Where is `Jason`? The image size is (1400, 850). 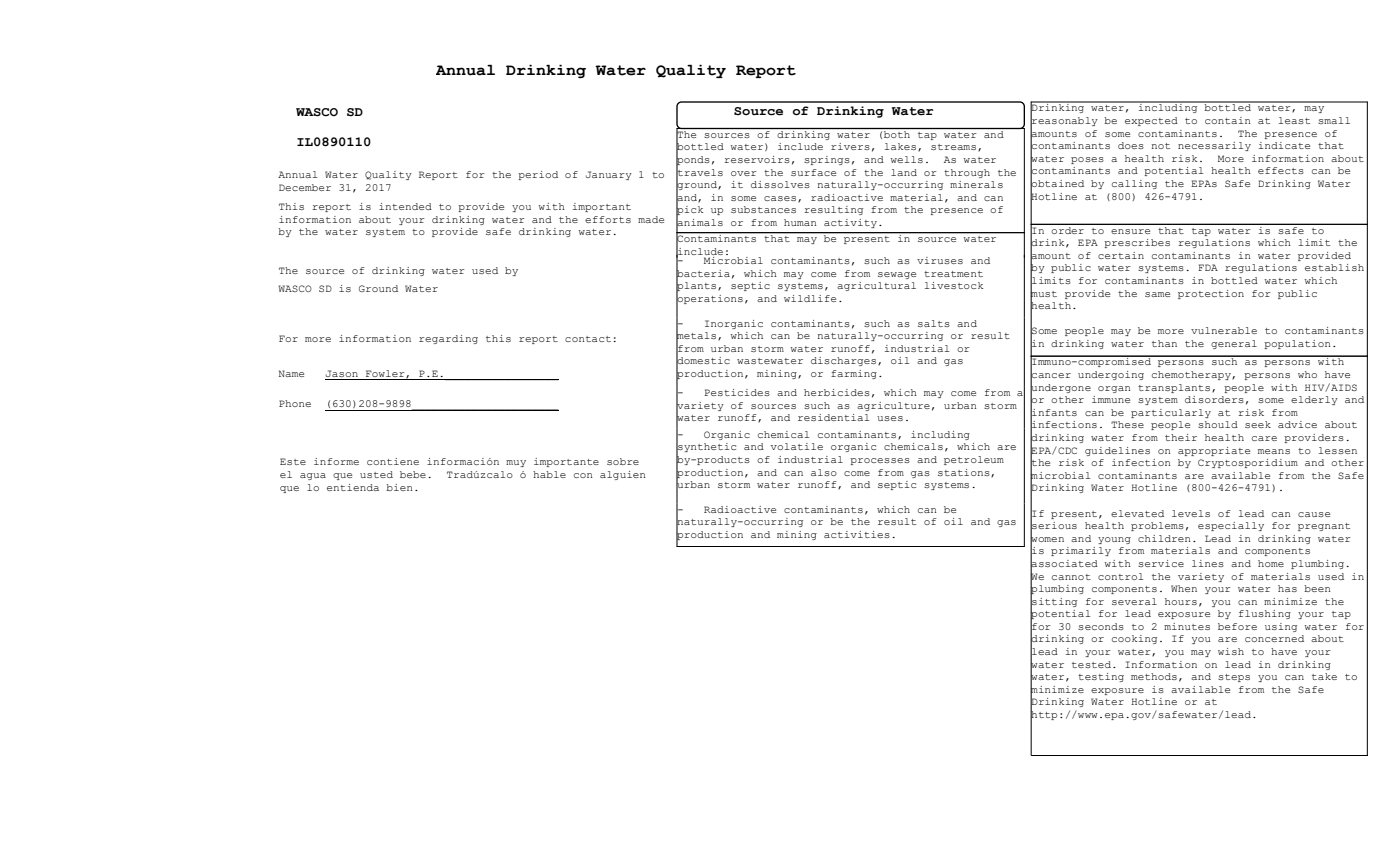
Jason is located at coordinates (342, 373).
